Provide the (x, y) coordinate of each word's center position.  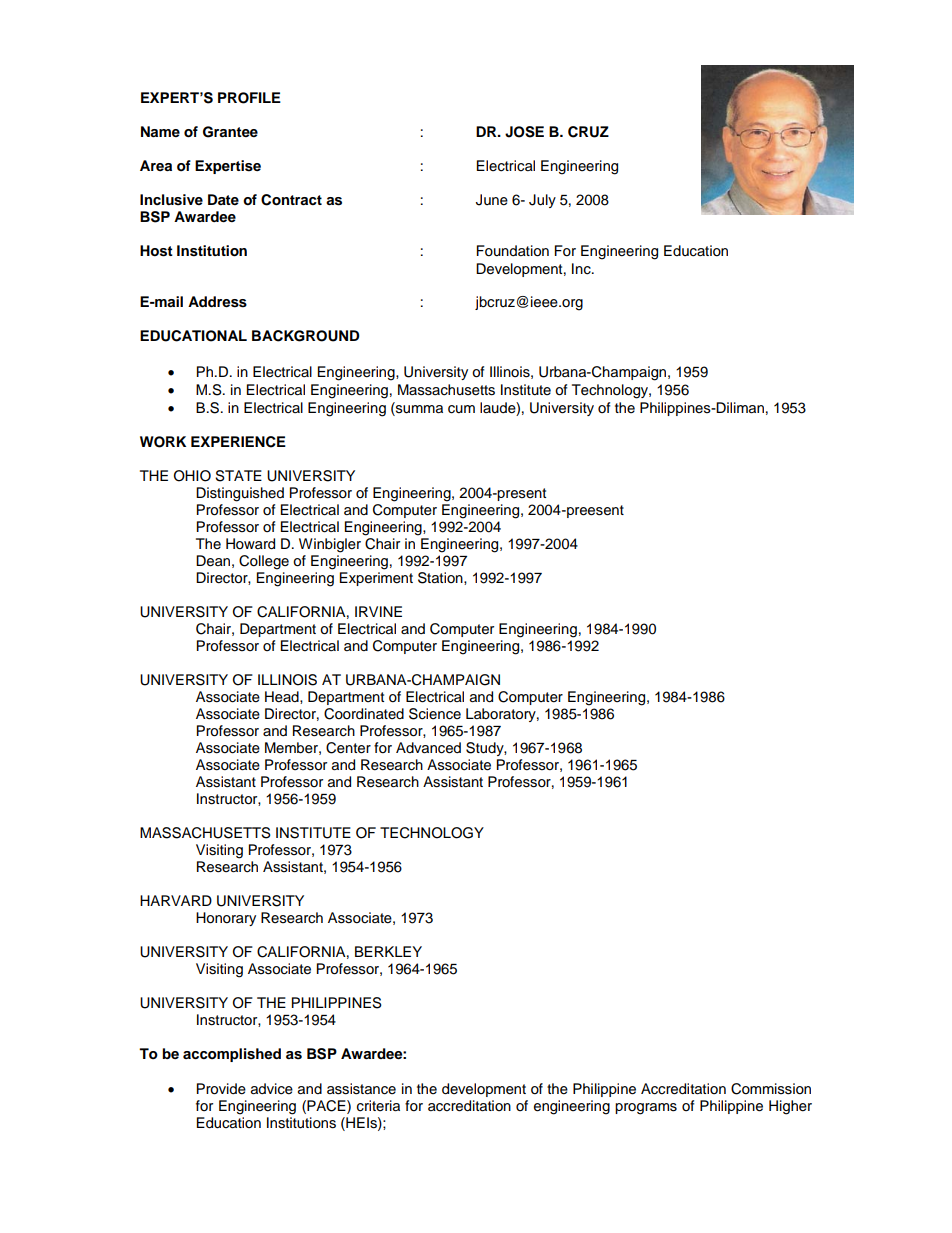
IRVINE (378, 611)
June (492, 200)
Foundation (513, 251)
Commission (771, 1089)
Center (348, 748)
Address (217, 302)
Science (435, 714)
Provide (221, 1089)
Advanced (428, 748)
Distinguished (240, 494)
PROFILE (249, 98)
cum (461, 409)
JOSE (524, 132)
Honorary (226, 919)
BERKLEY (388, 951)
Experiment (376, 579)
